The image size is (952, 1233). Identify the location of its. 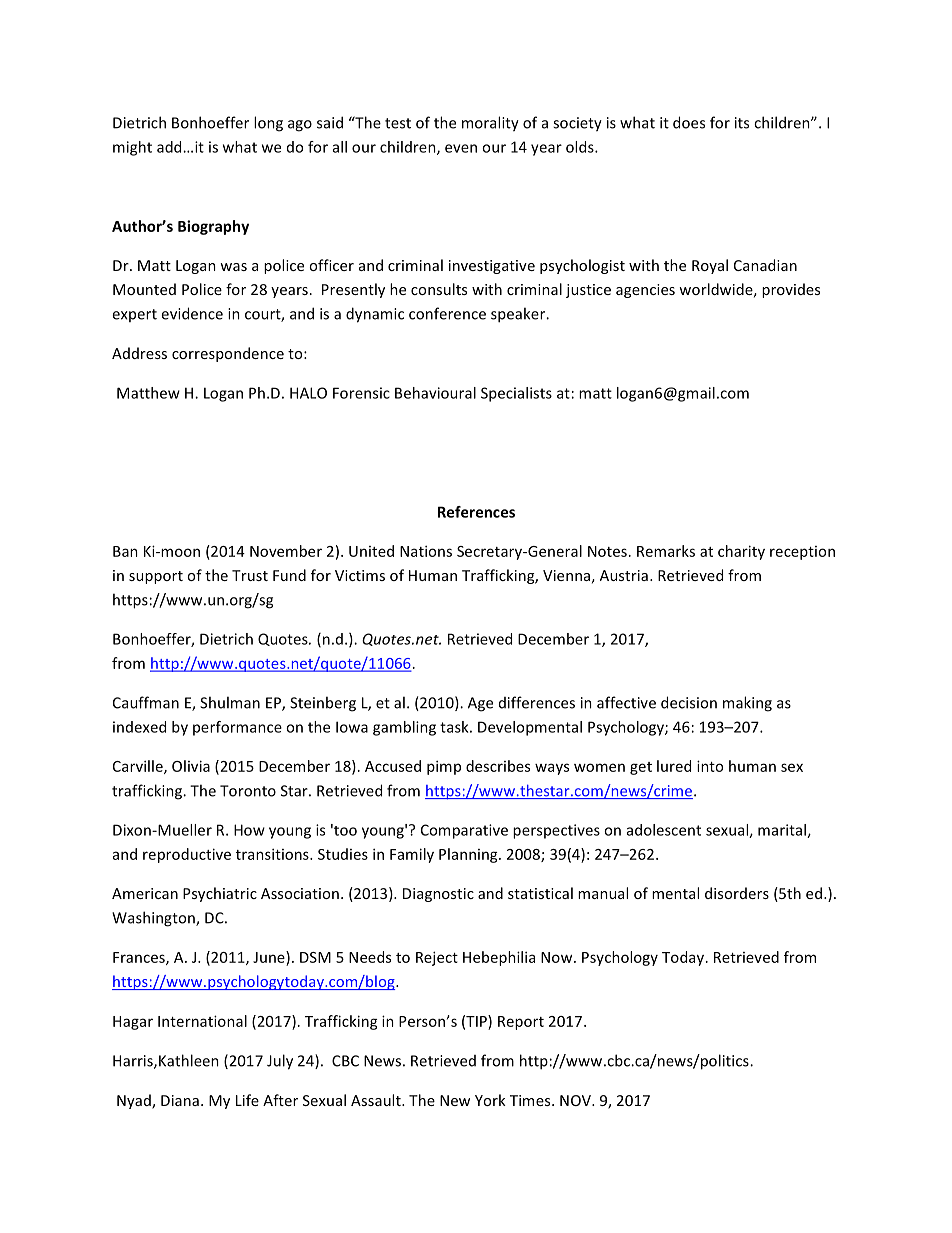
(742, 123).
